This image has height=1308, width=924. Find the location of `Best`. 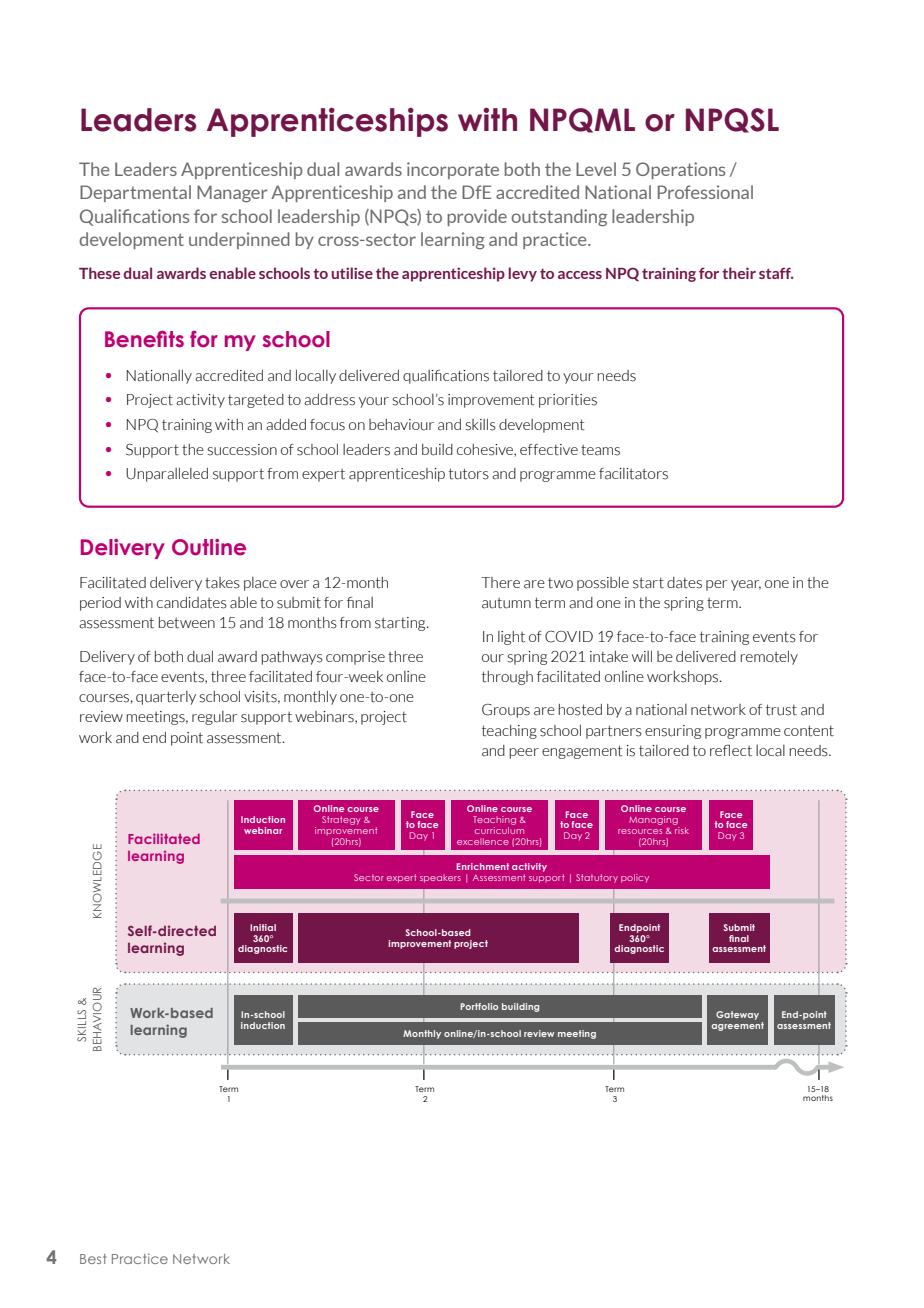

Best is located at coordinates (93, 1259).
